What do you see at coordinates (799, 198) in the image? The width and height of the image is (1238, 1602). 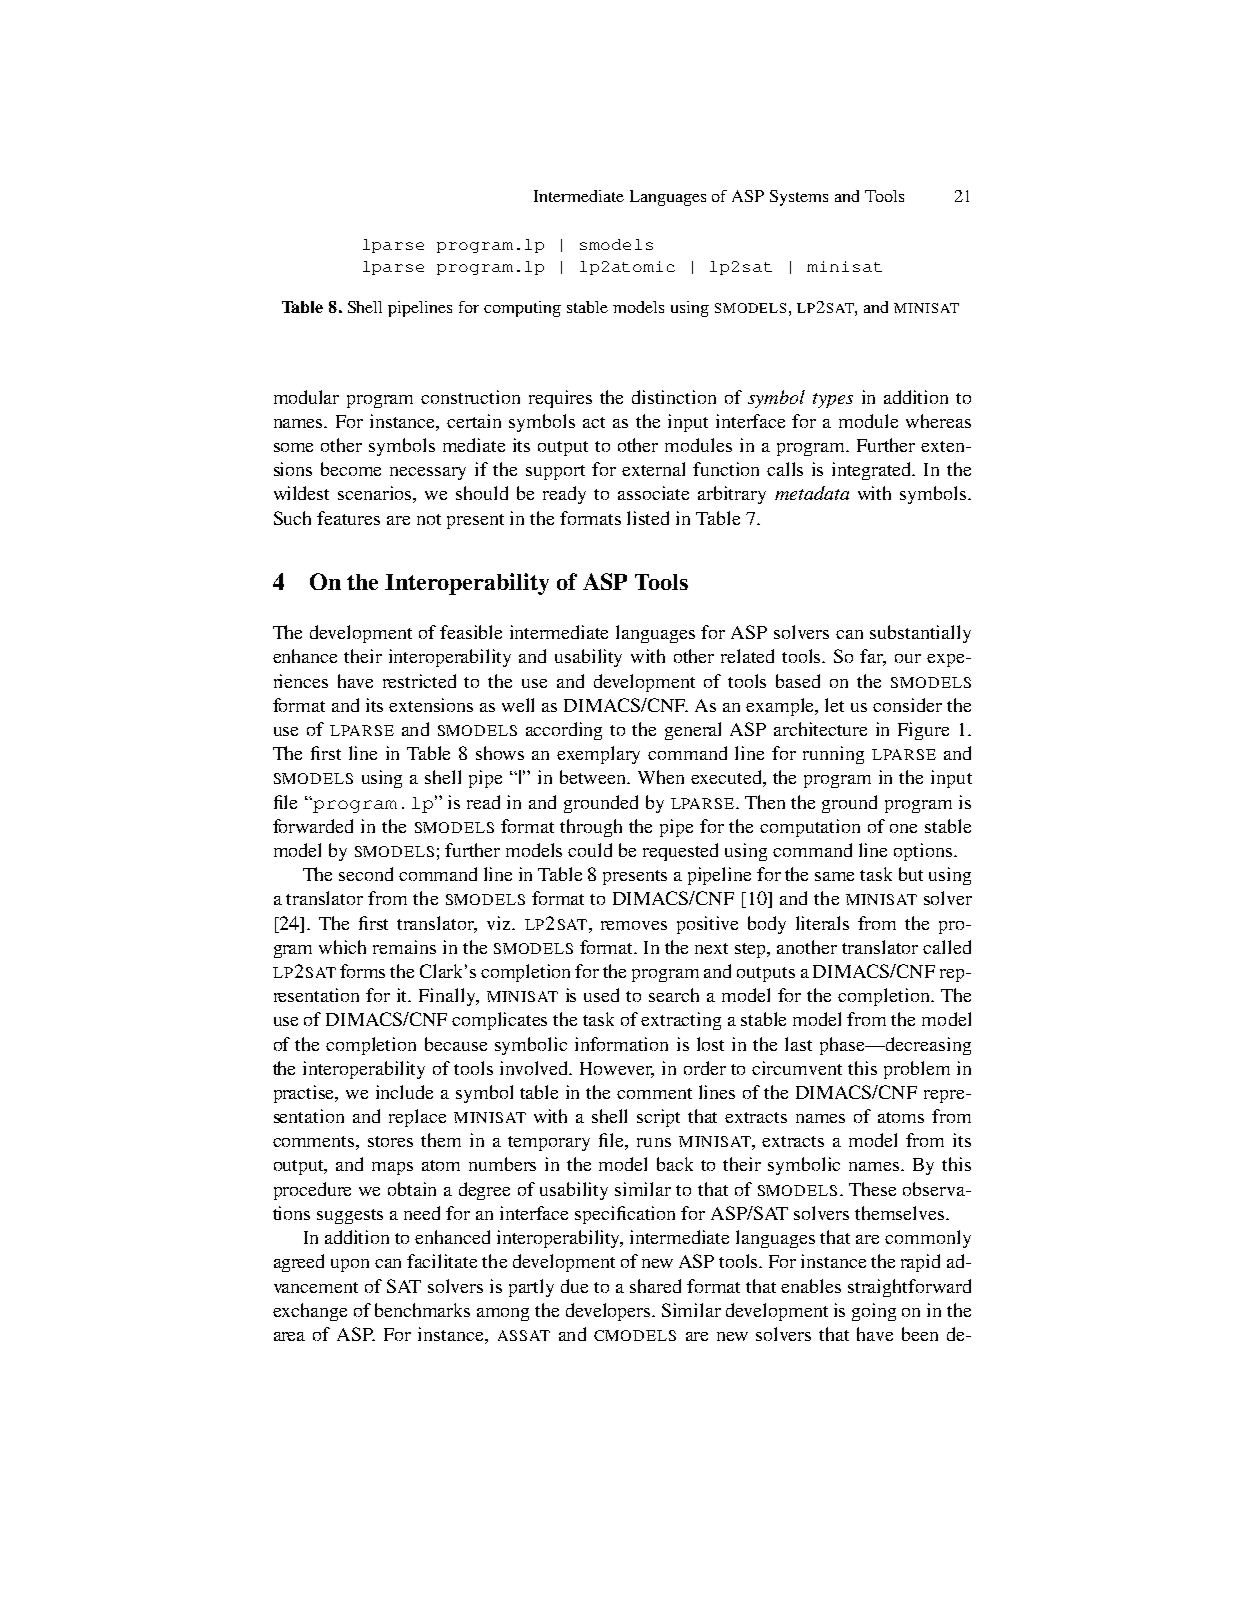 I see `Systems` at bounding box center [799, 198].
